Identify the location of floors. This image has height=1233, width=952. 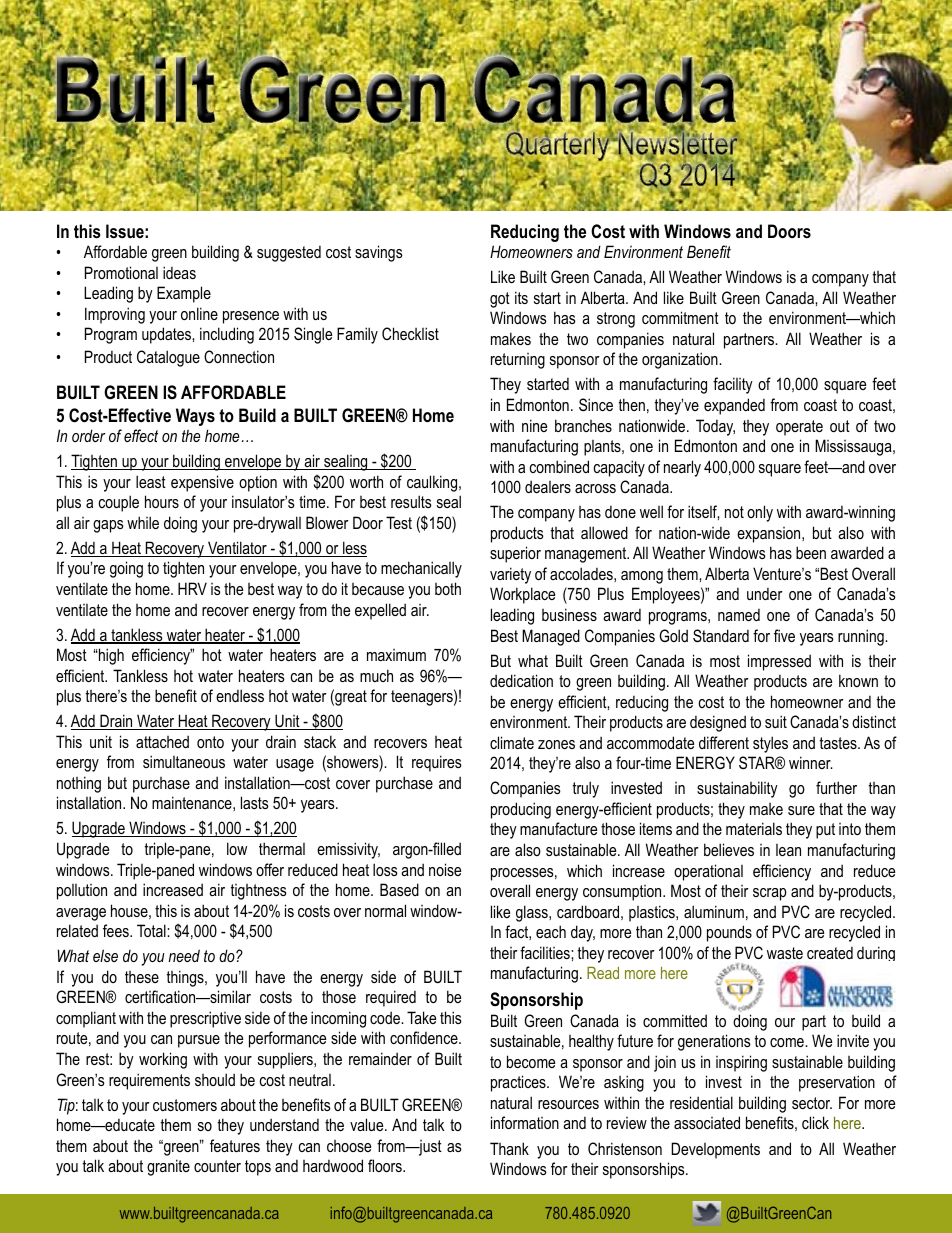
(386, 1165).
